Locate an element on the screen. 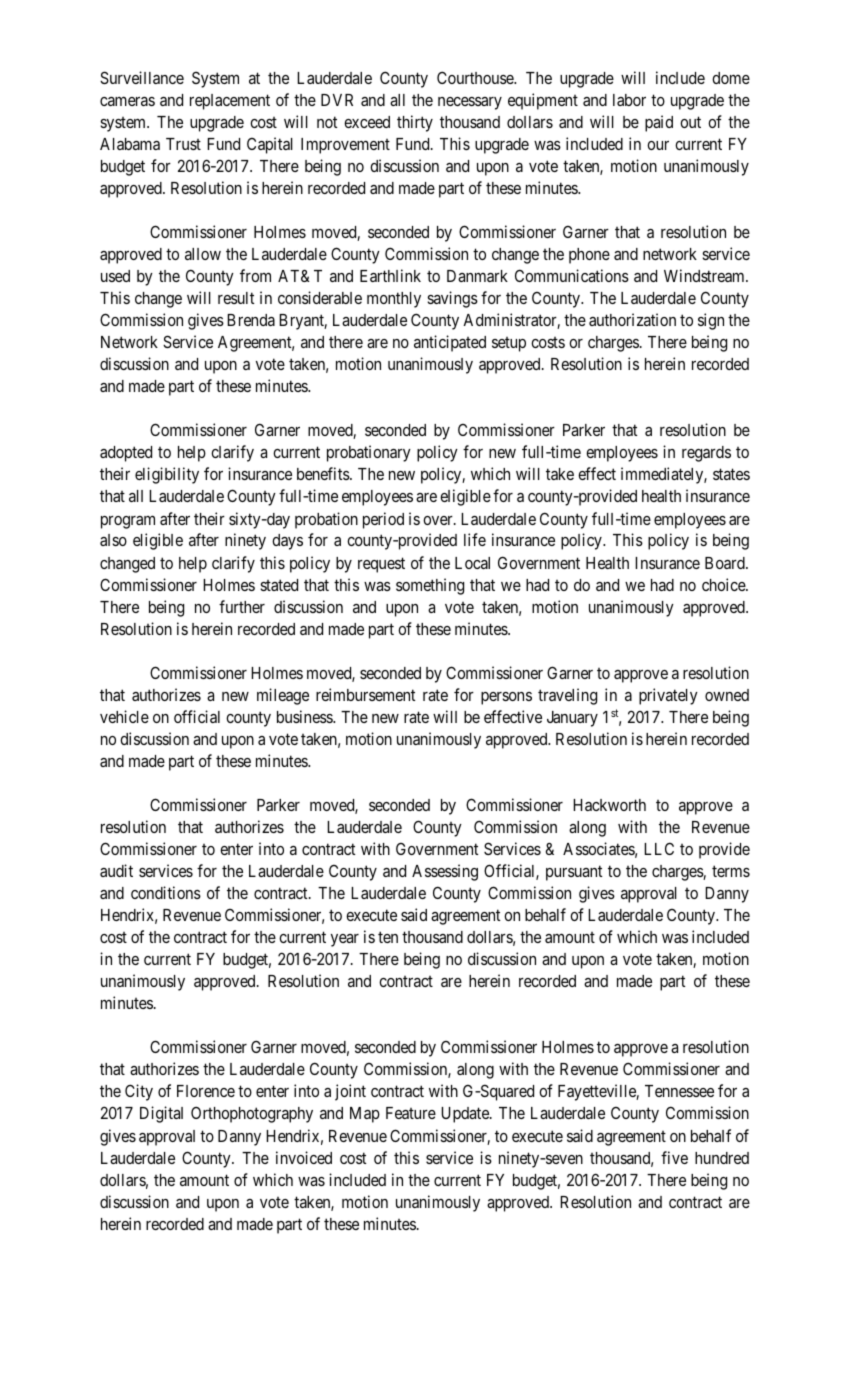  result is located at coordinates (236, 298).
